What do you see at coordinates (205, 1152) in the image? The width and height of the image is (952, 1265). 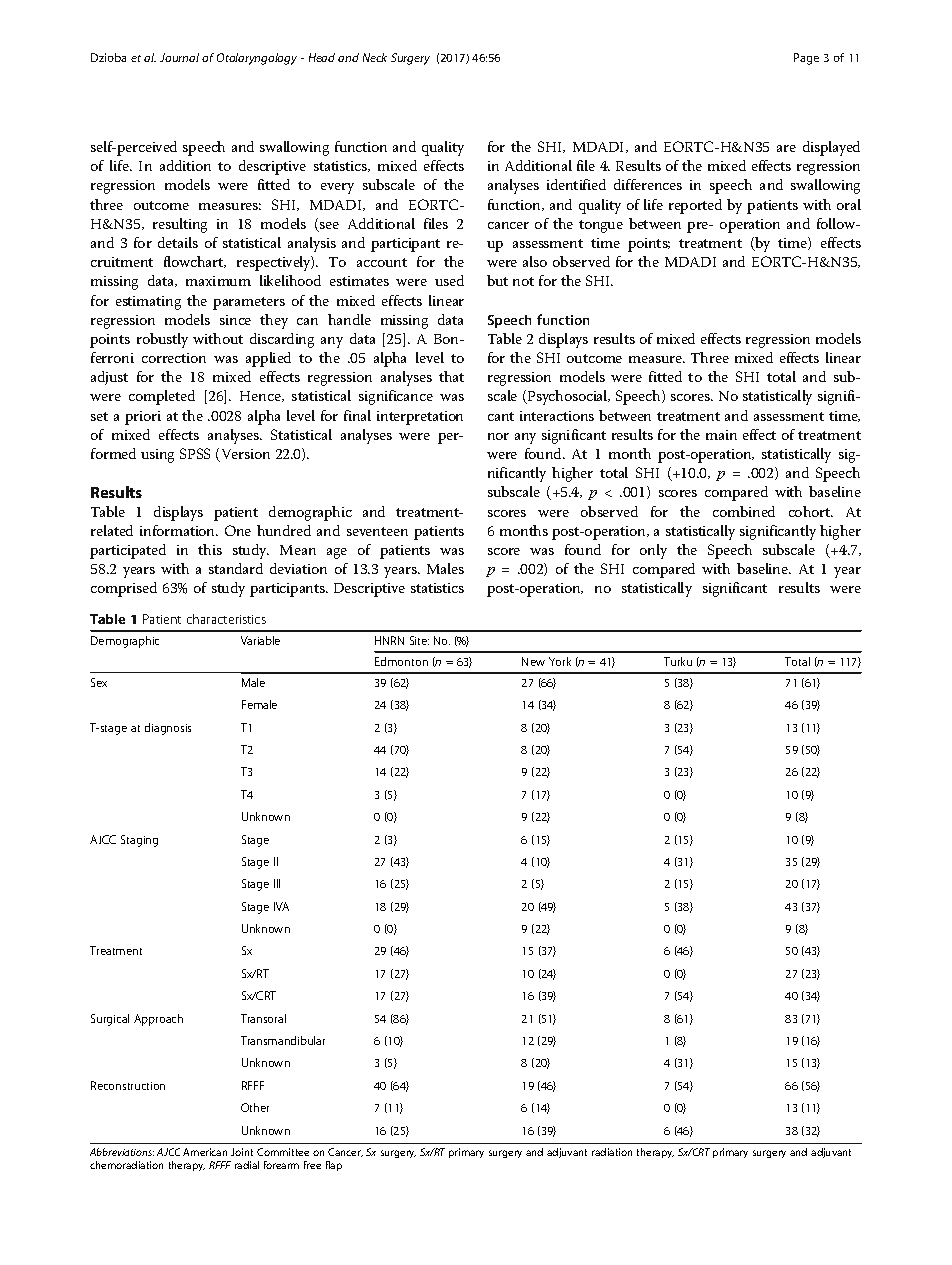 I see `American` at bounding box center [205, 1152].
